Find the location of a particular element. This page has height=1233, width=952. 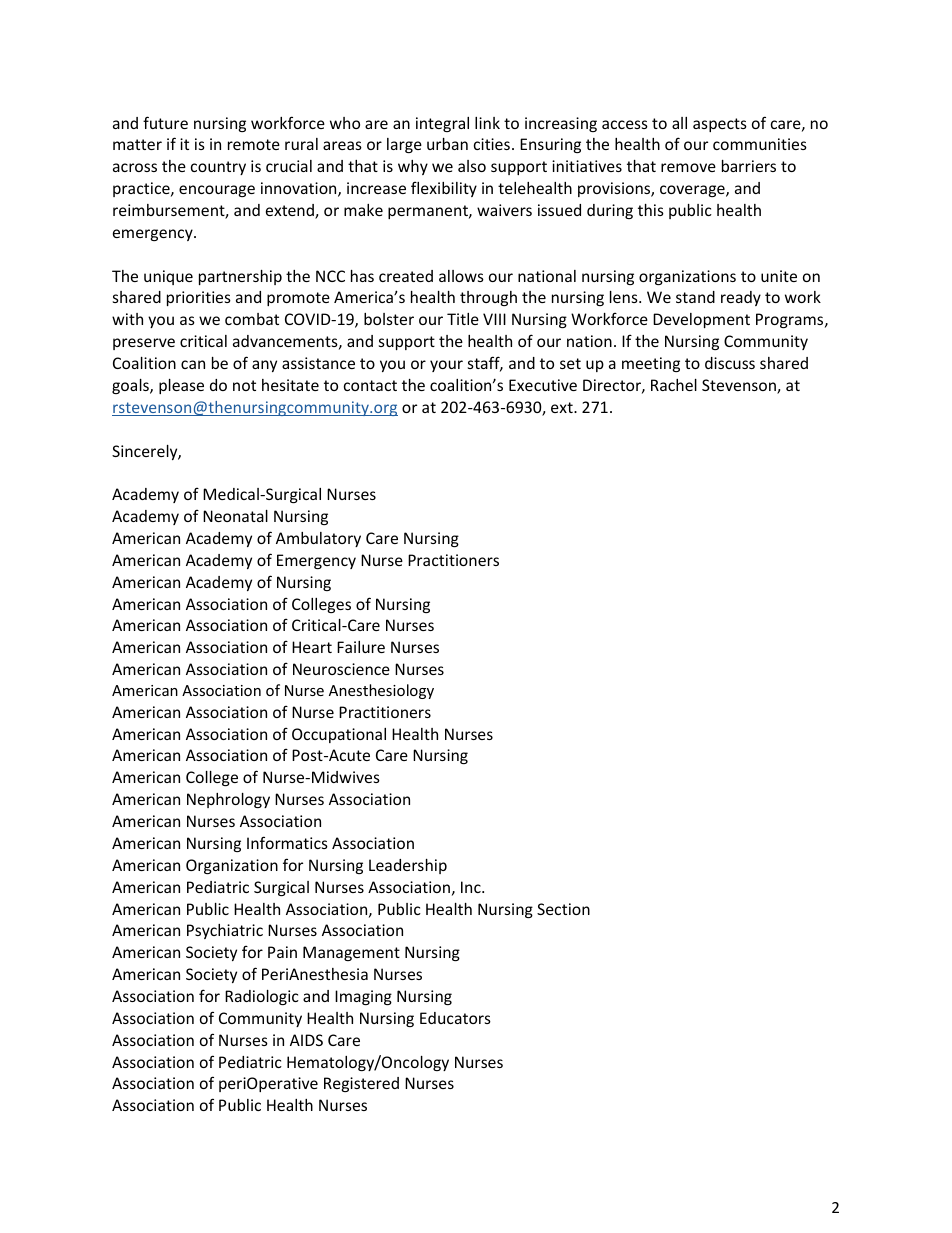

Neonatal is located at coordinates (235, 516).
